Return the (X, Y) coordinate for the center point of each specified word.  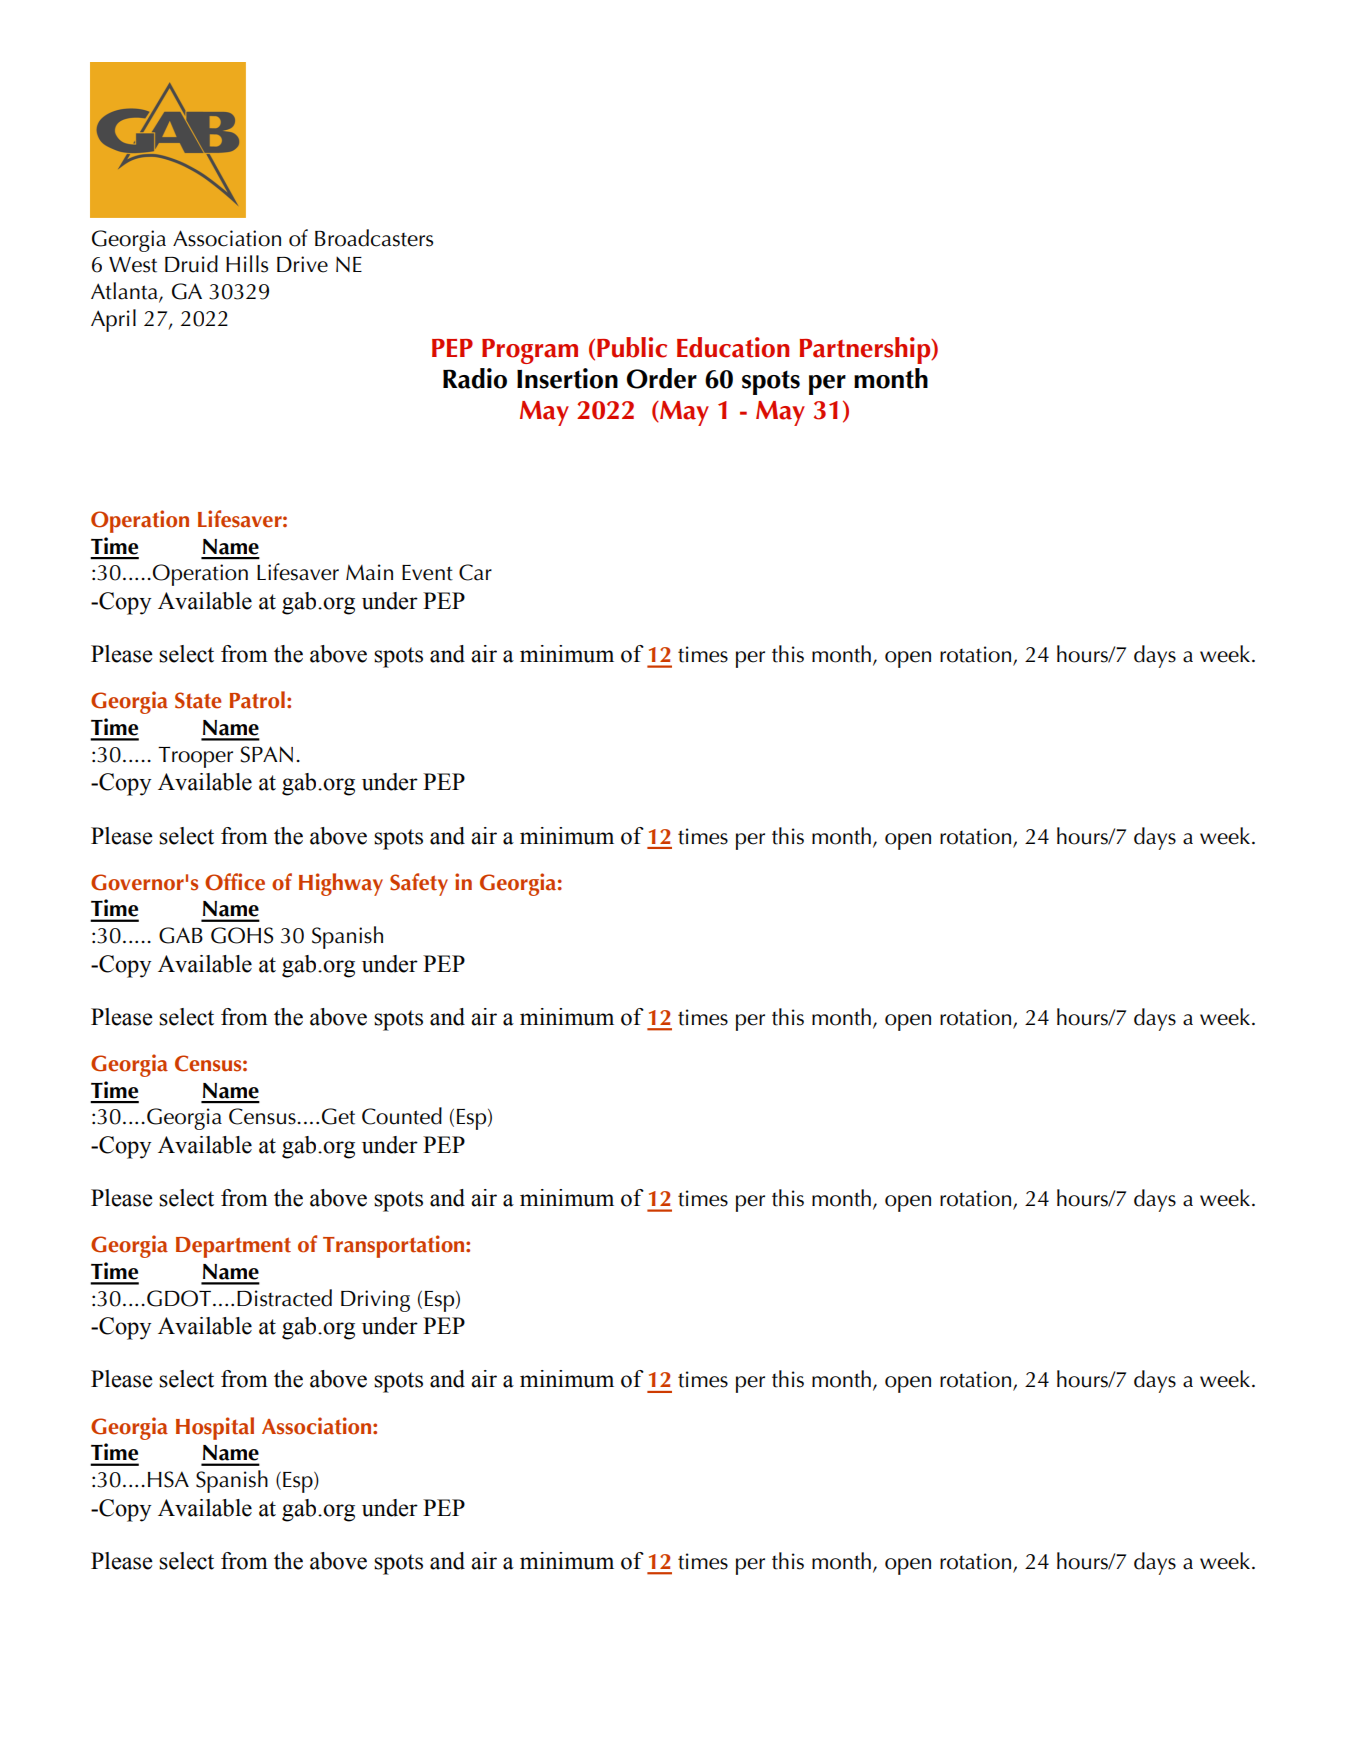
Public (632, 347)
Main (369, 572)
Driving (375, 1301)
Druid (191, 264)
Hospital (215, 1428)
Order (662, 378)
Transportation (395, 1246)
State (198, 700)
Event (427, 573)
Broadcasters (374, 238)
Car (475, 572)
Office (235, 882)
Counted (402, 1116)
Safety (419, 884)
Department (233, 1247)
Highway (341, 884)
